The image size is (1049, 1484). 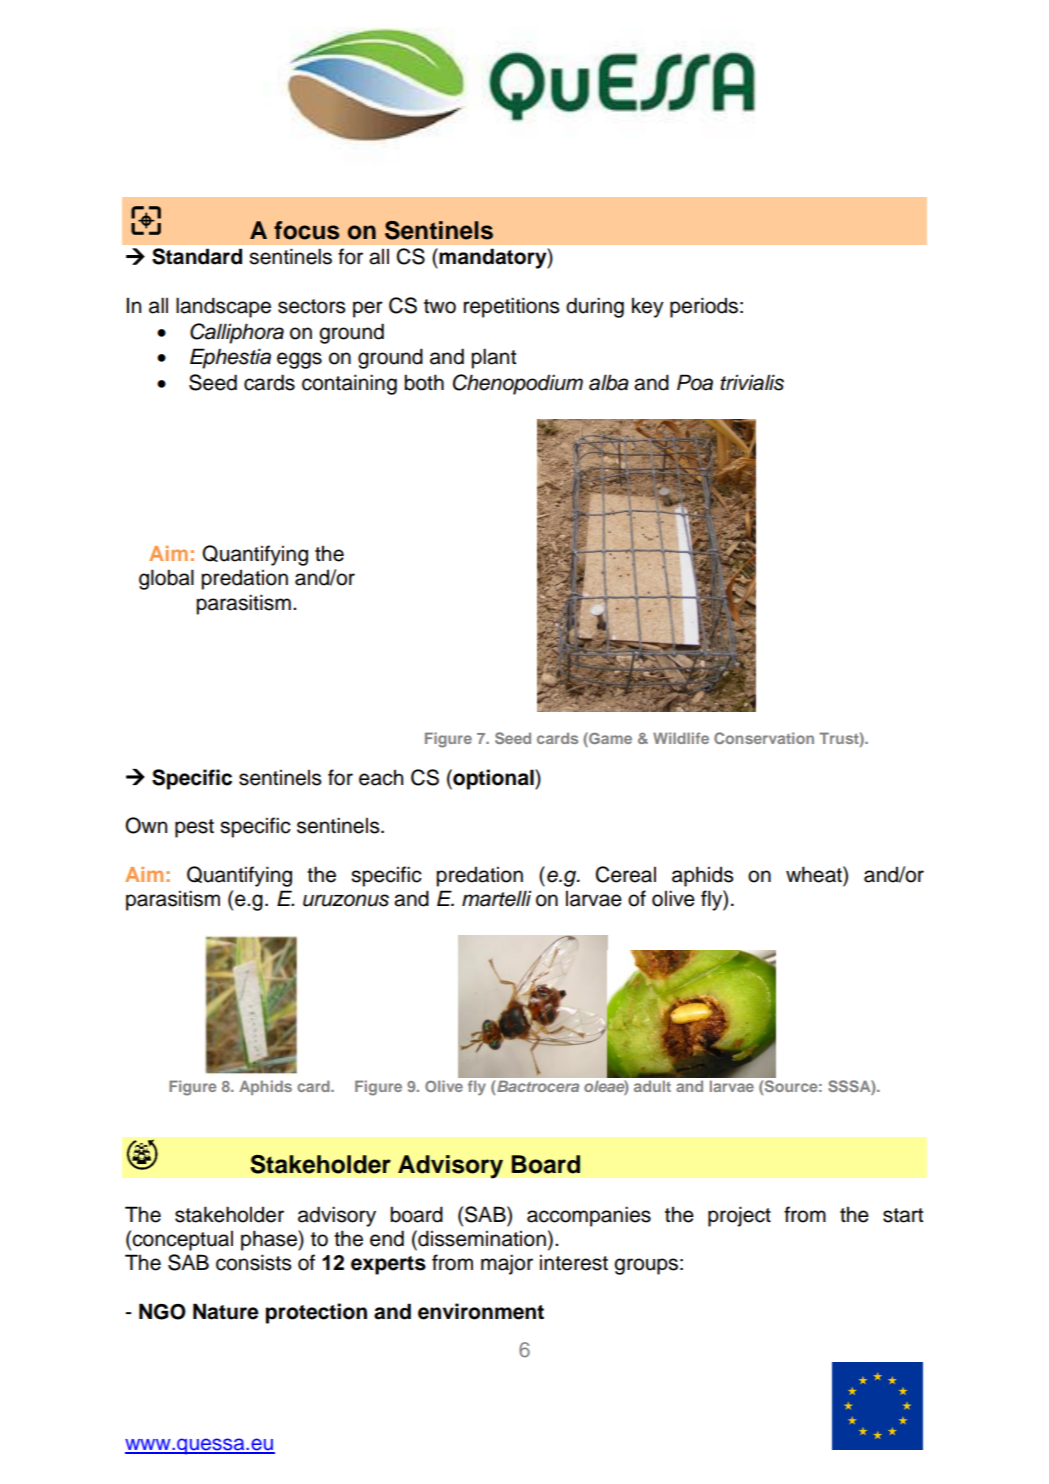 I want to click on wheat, so click(x=815, y=874).
